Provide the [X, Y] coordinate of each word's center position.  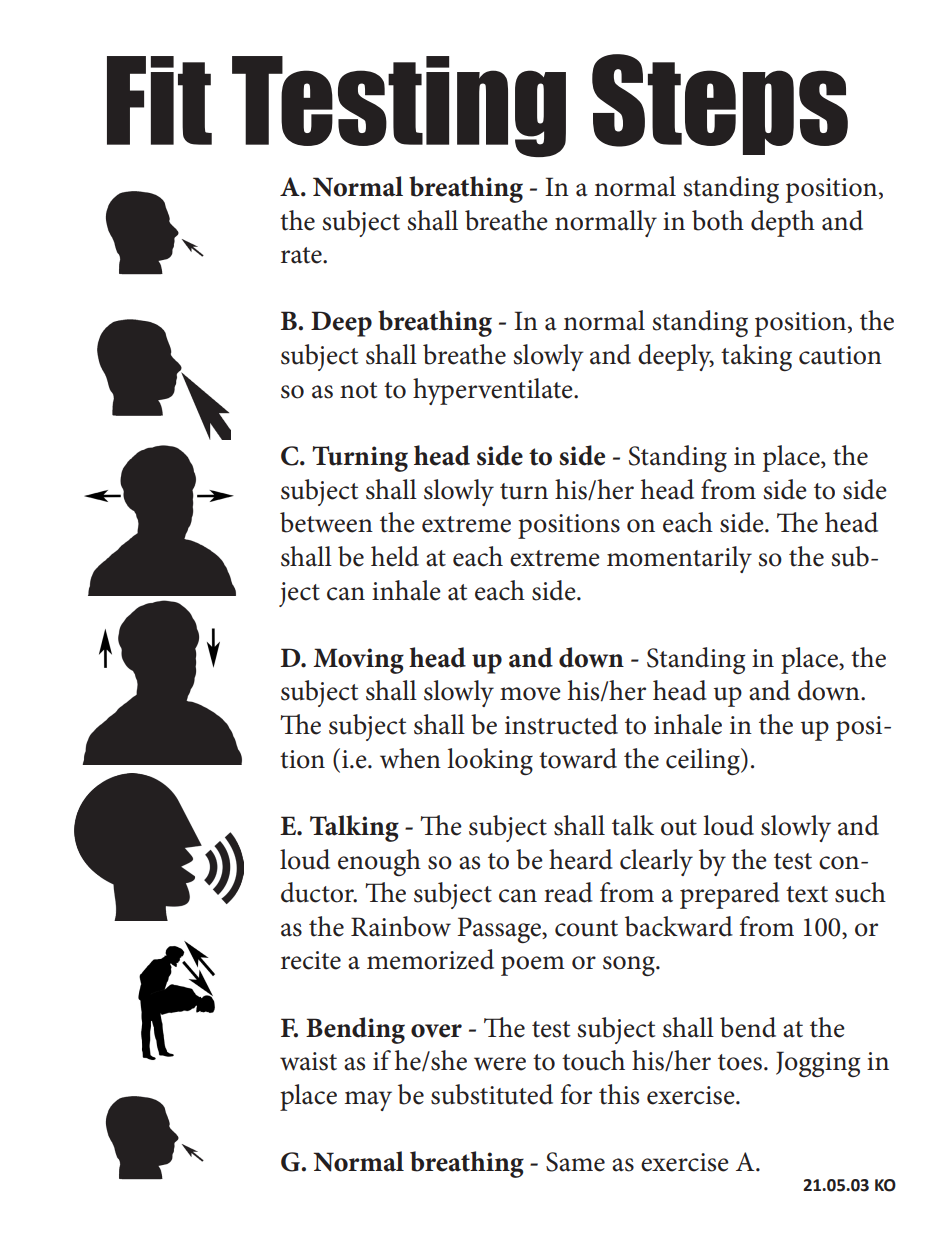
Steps [720, 104]
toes [740, 1062]
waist [308, 1061]
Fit [159, 100]
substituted [492, 1094]
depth [783, 223]
